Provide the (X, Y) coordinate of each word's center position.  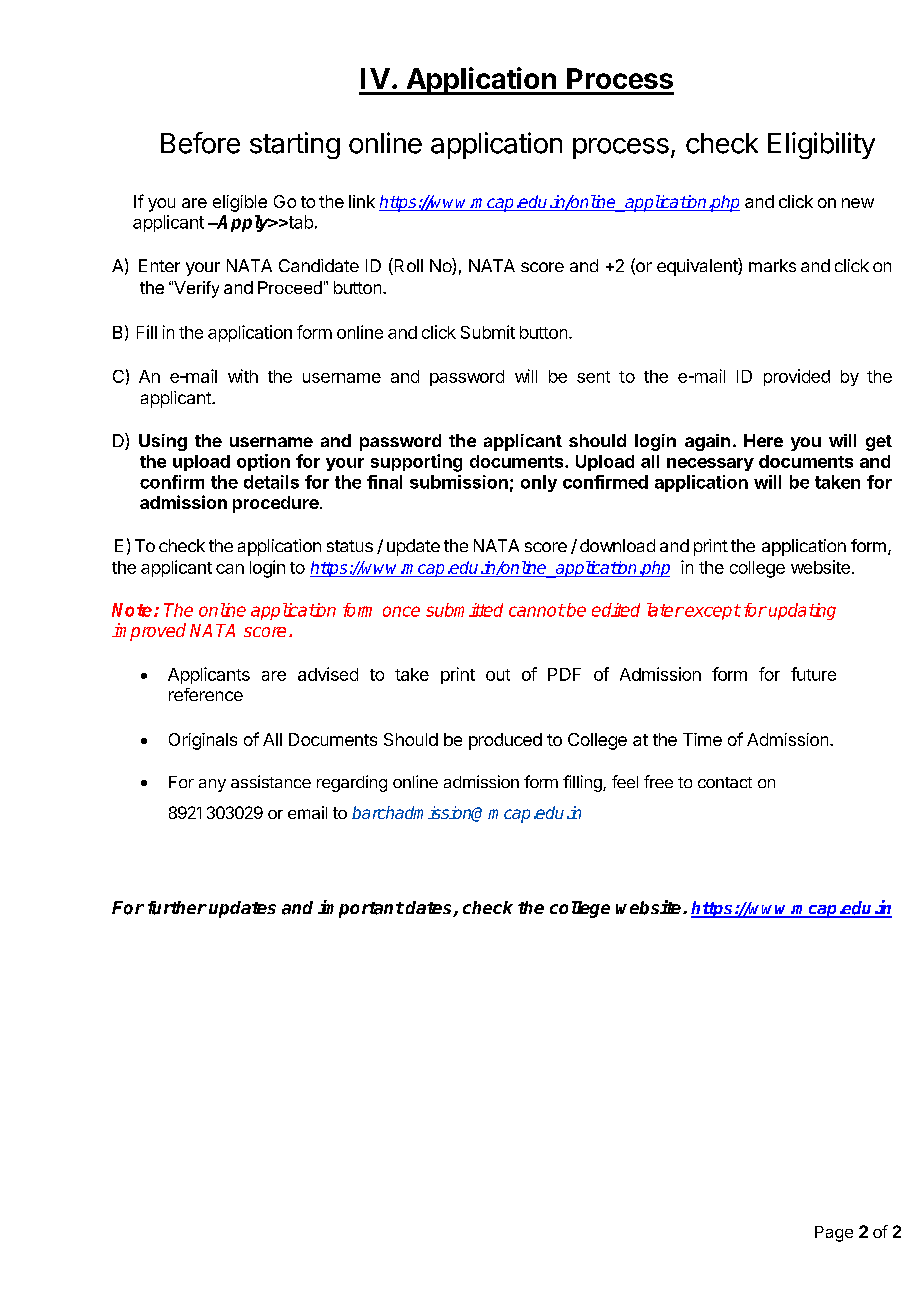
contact (725, 782)
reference (206, 694)
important (361, 909)
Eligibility (821, 145)
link (362, 201)
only (539, 483)
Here (763, 440)
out (498, 675)
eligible (240, 203)
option (263, 462)
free (658, 781)
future (813, 674)
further (177, 908)
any (212, 785)
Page (834, 1234)
